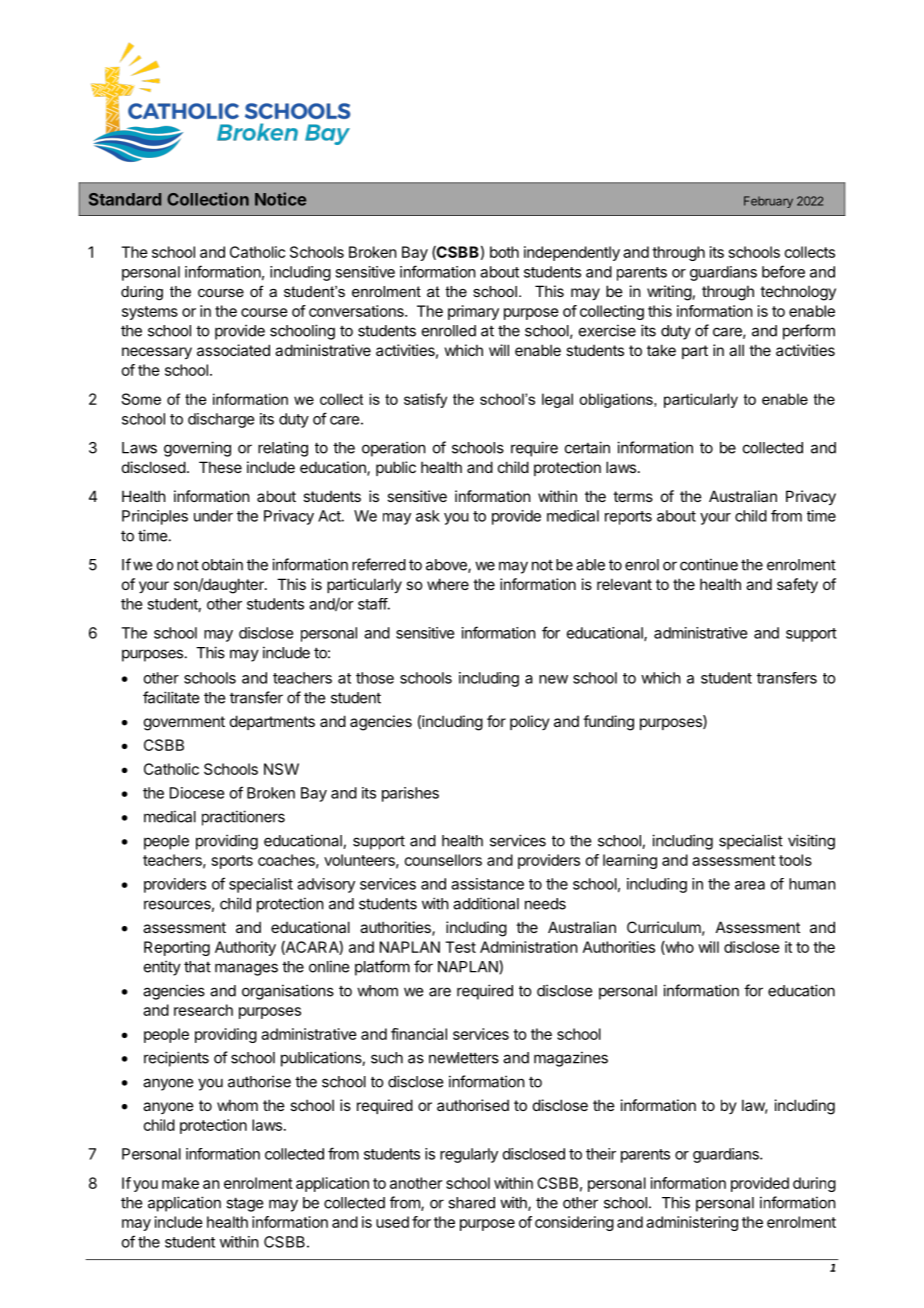 Image resolution: width=924 pixels, height=1308 pixels. What do you see at coordinates (184, 723) in the image?
I see `government` at bounding box center [184, 723].
